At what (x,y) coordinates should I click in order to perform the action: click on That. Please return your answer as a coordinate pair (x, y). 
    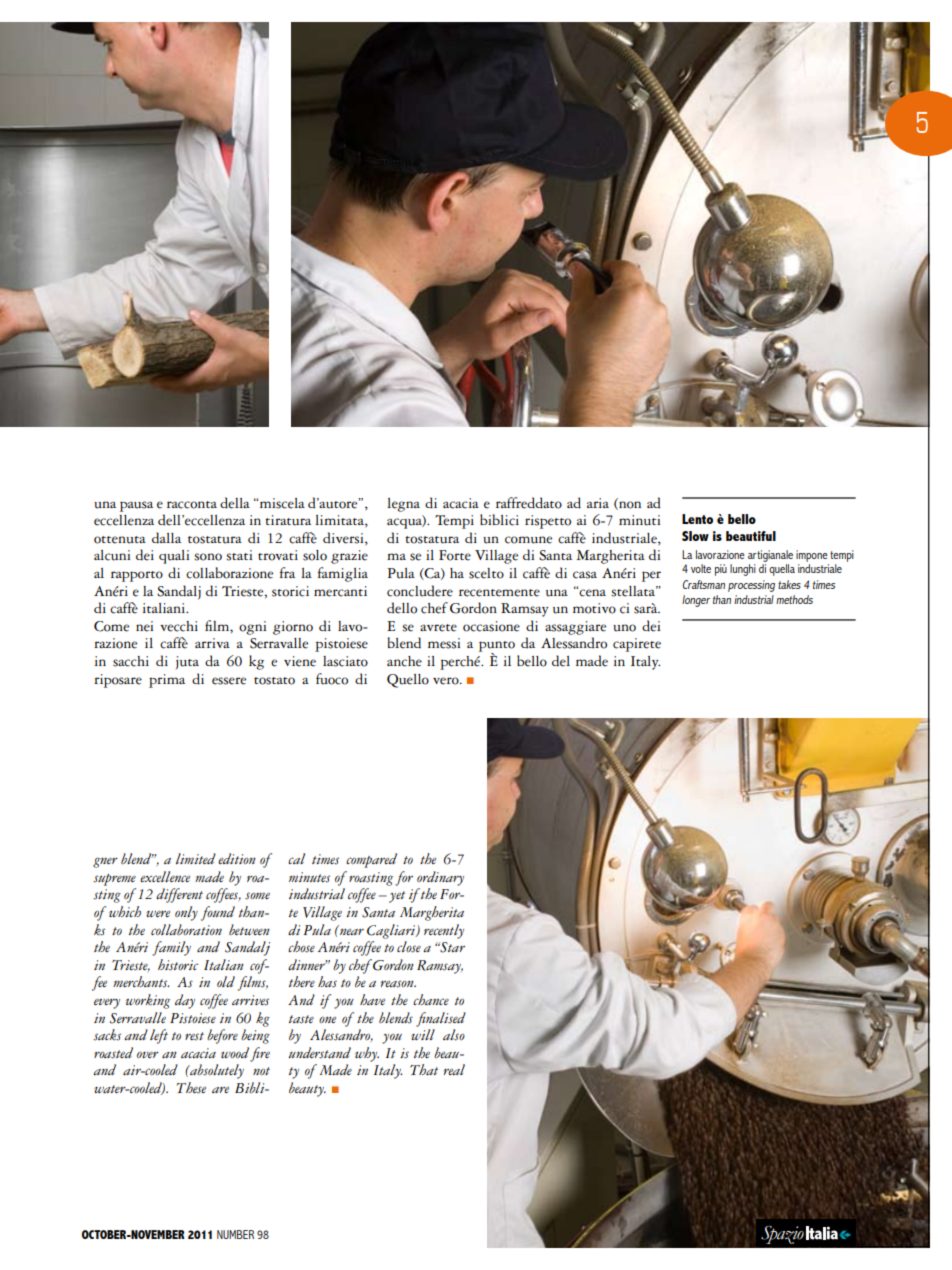
    Looking at the image, I should click on (424, 1069).
